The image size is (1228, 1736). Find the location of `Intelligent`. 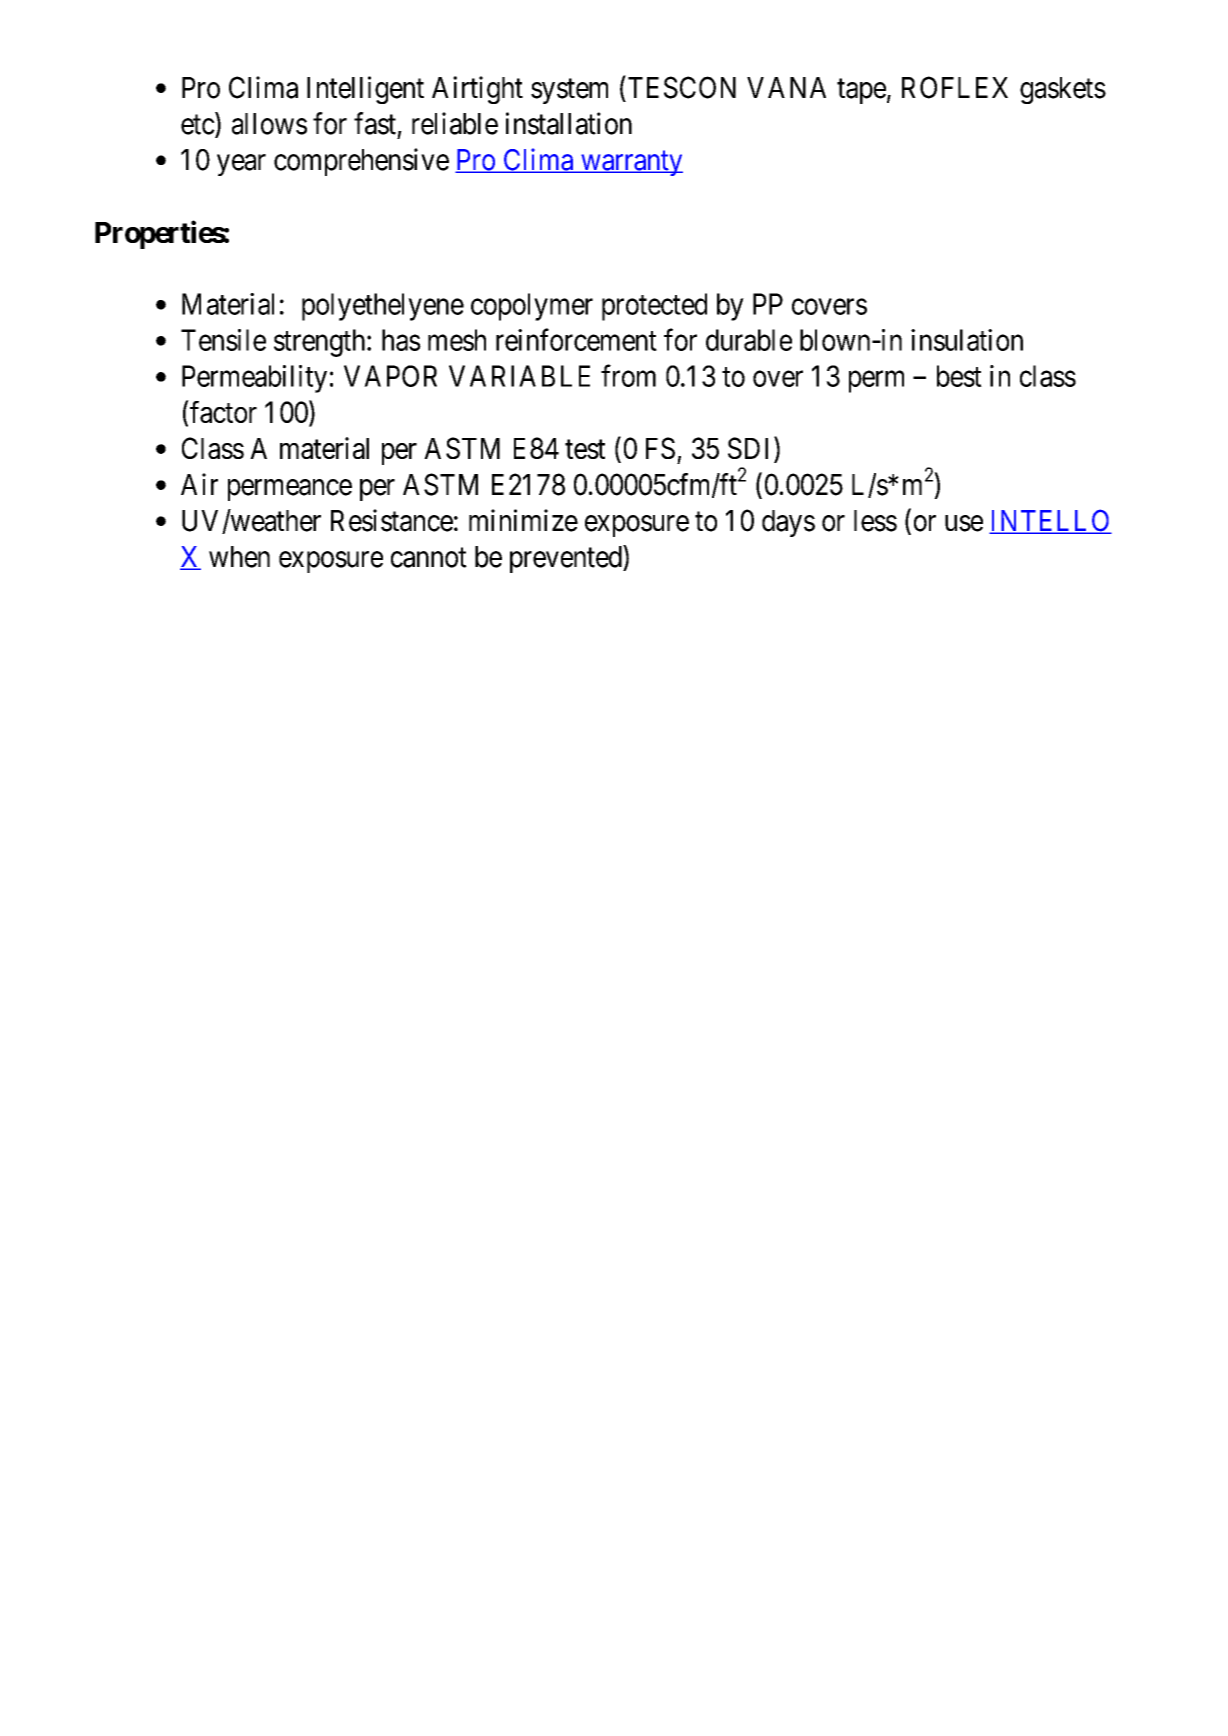

Intelligent is located at coordinates (365, 90).
